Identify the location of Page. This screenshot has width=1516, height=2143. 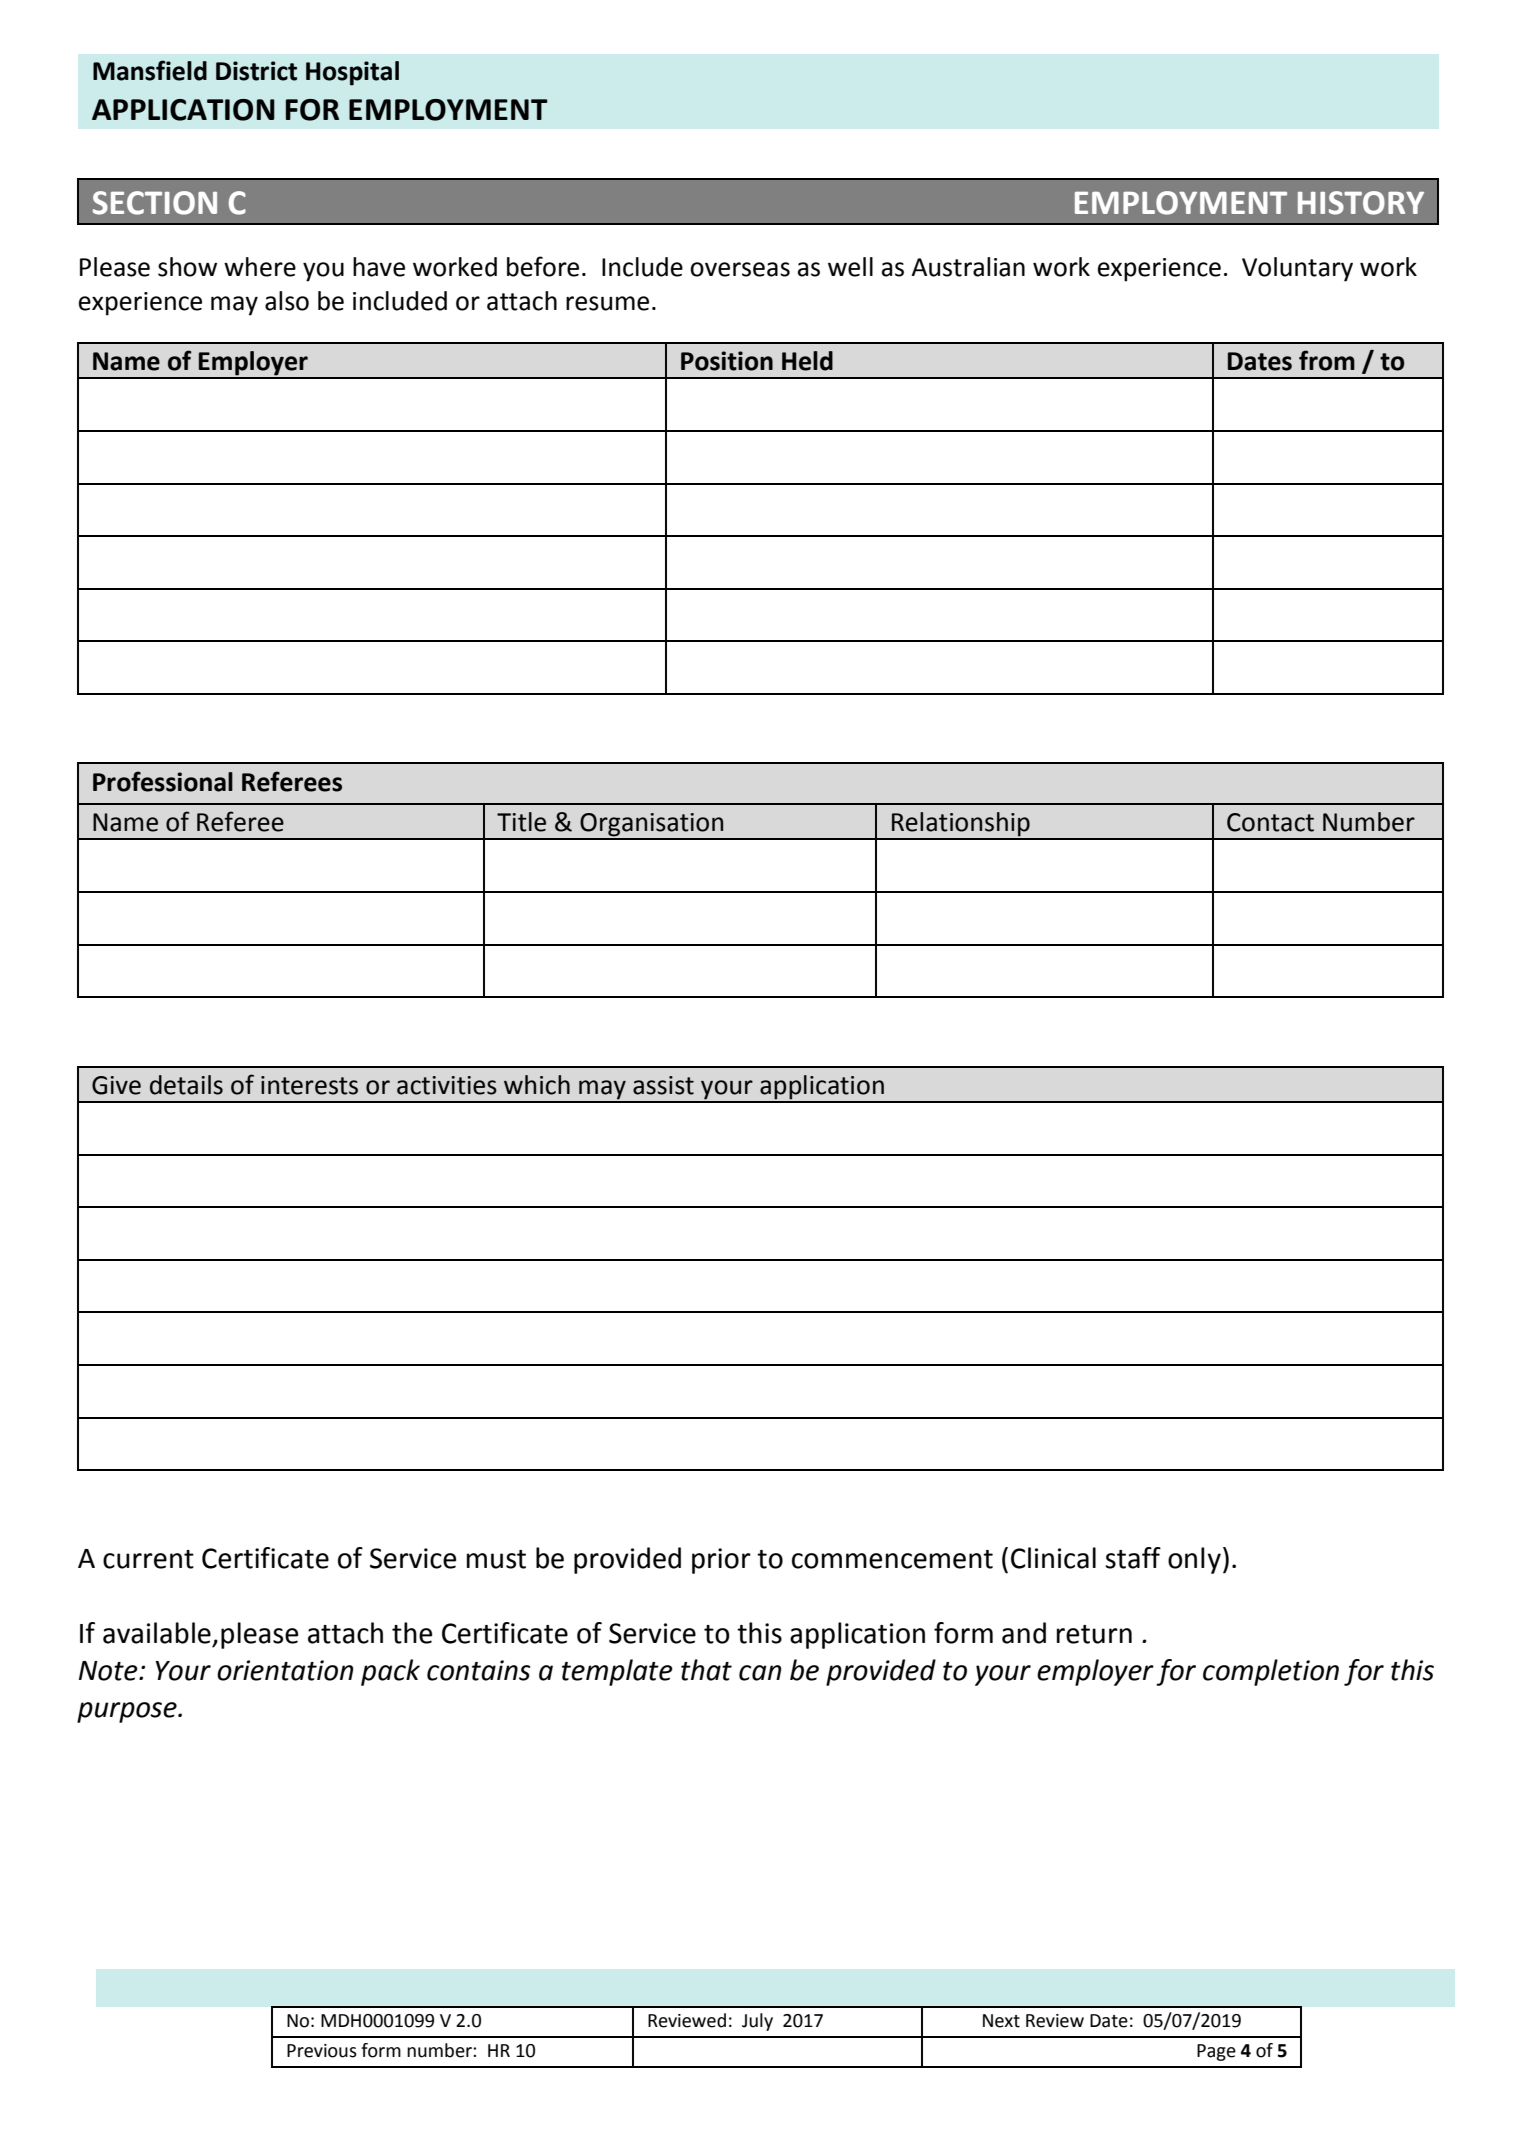
(1216, 2052).
